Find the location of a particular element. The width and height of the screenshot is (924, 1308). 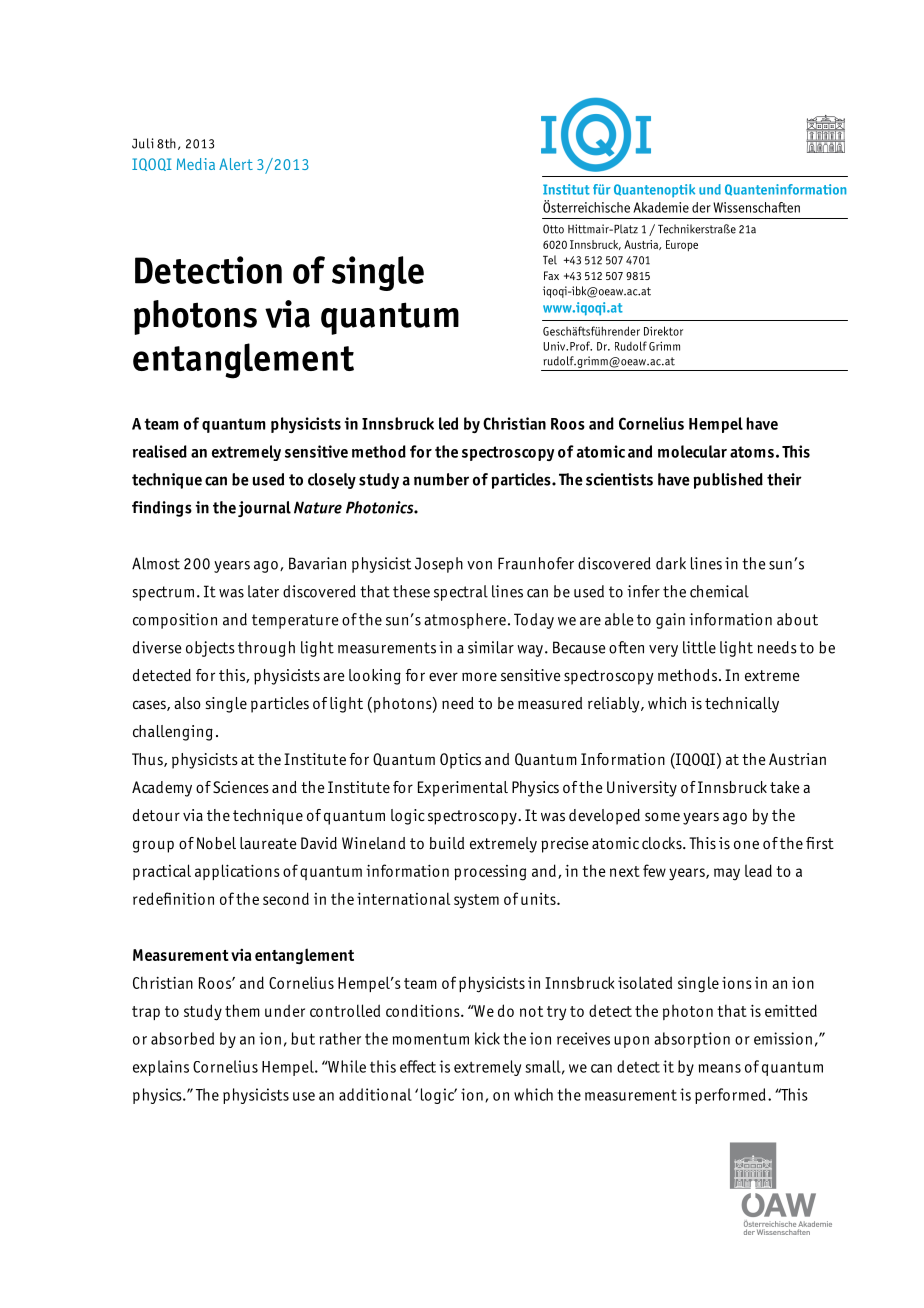

objects is located at coordinates (210, 649).
